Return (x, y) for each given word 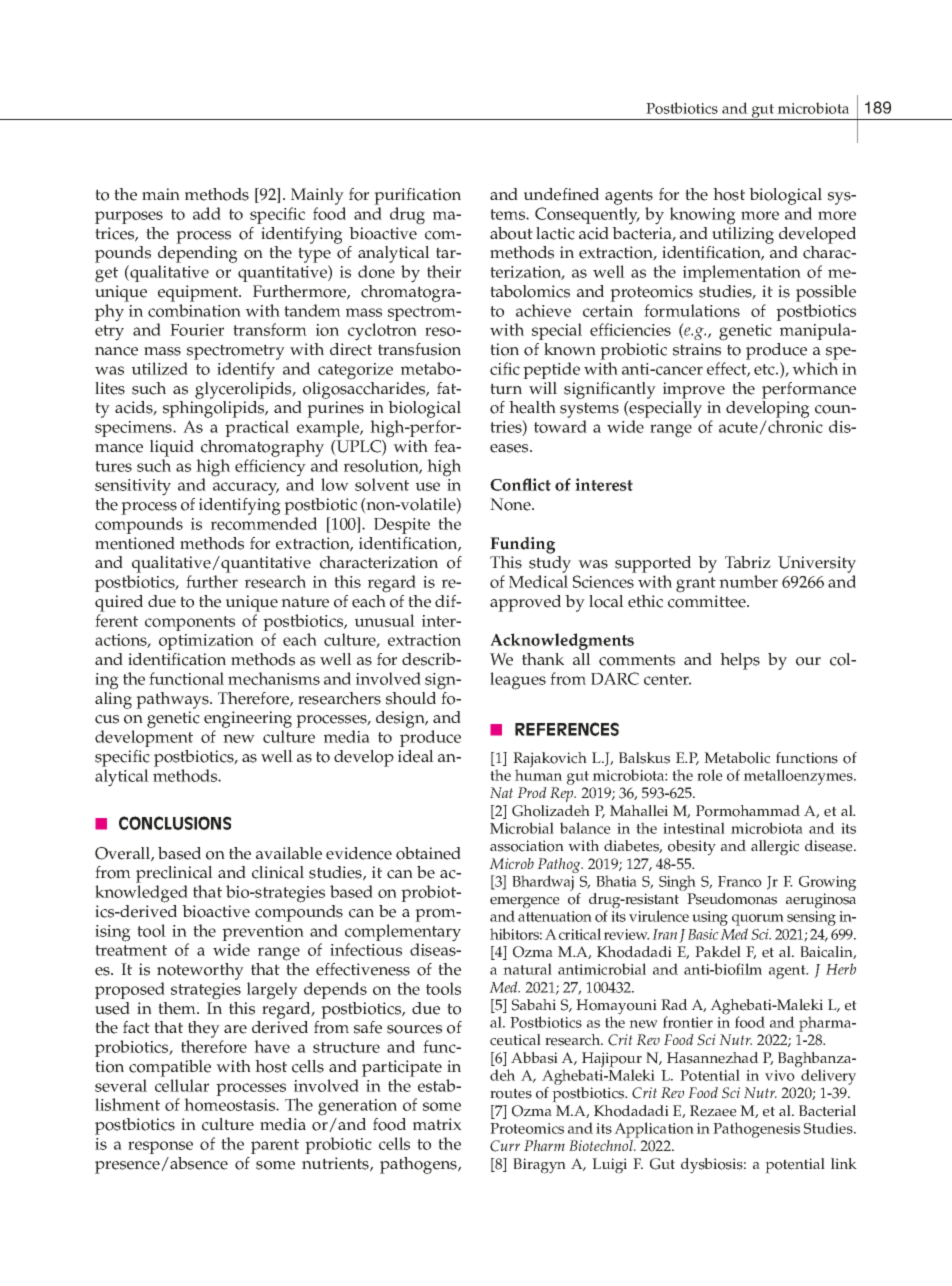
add (207, 213)
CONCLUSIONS (175, 823)
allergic (775, 848)
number (748, 581)
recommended (264, 523)
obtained (428, 853)
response (160, 1147)
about (511, 233)
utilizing (743, 234)
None (511, 504)
